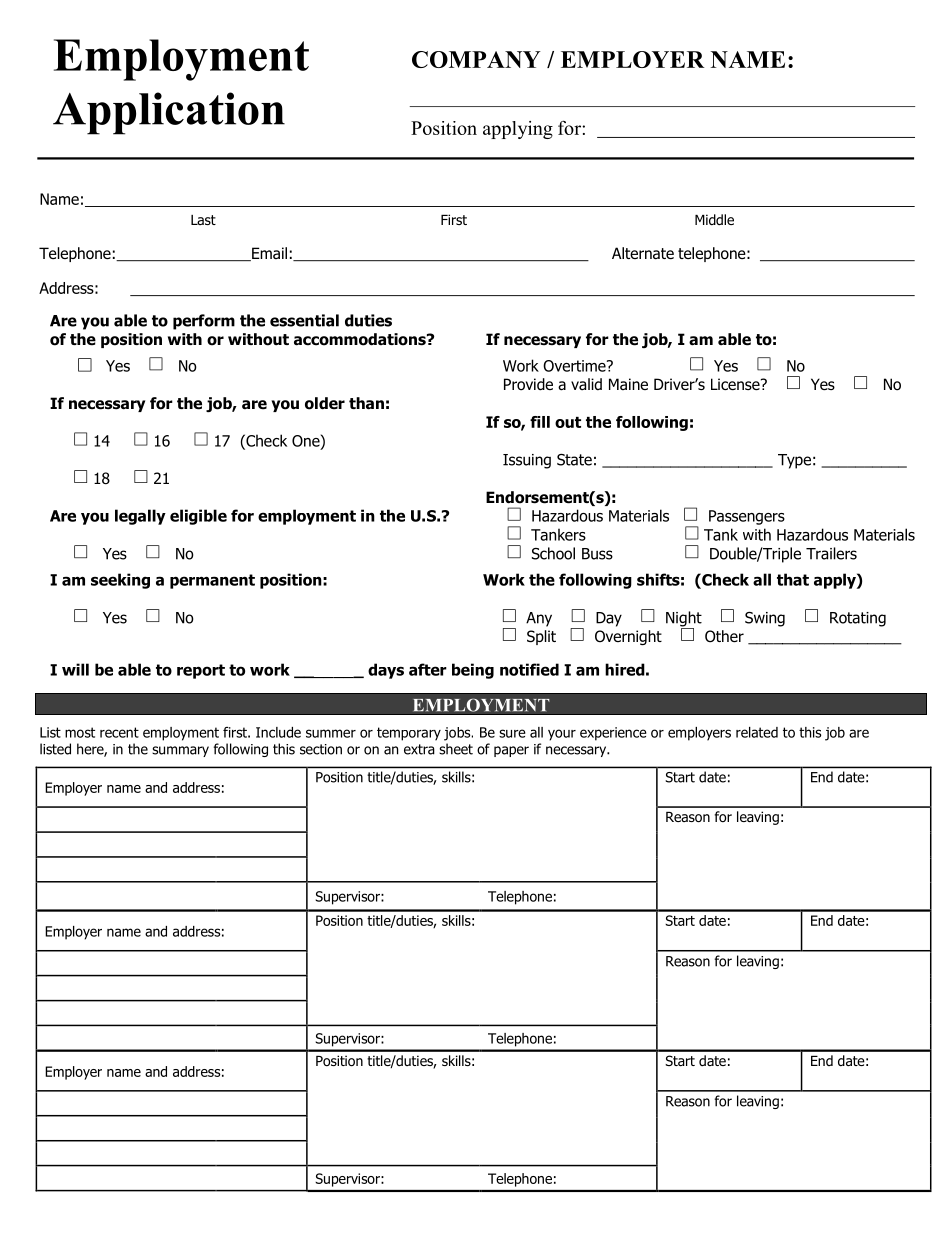  Describe the element at coordinates (476, 59) in the screenshot. I see `COMPANY` at that location.
